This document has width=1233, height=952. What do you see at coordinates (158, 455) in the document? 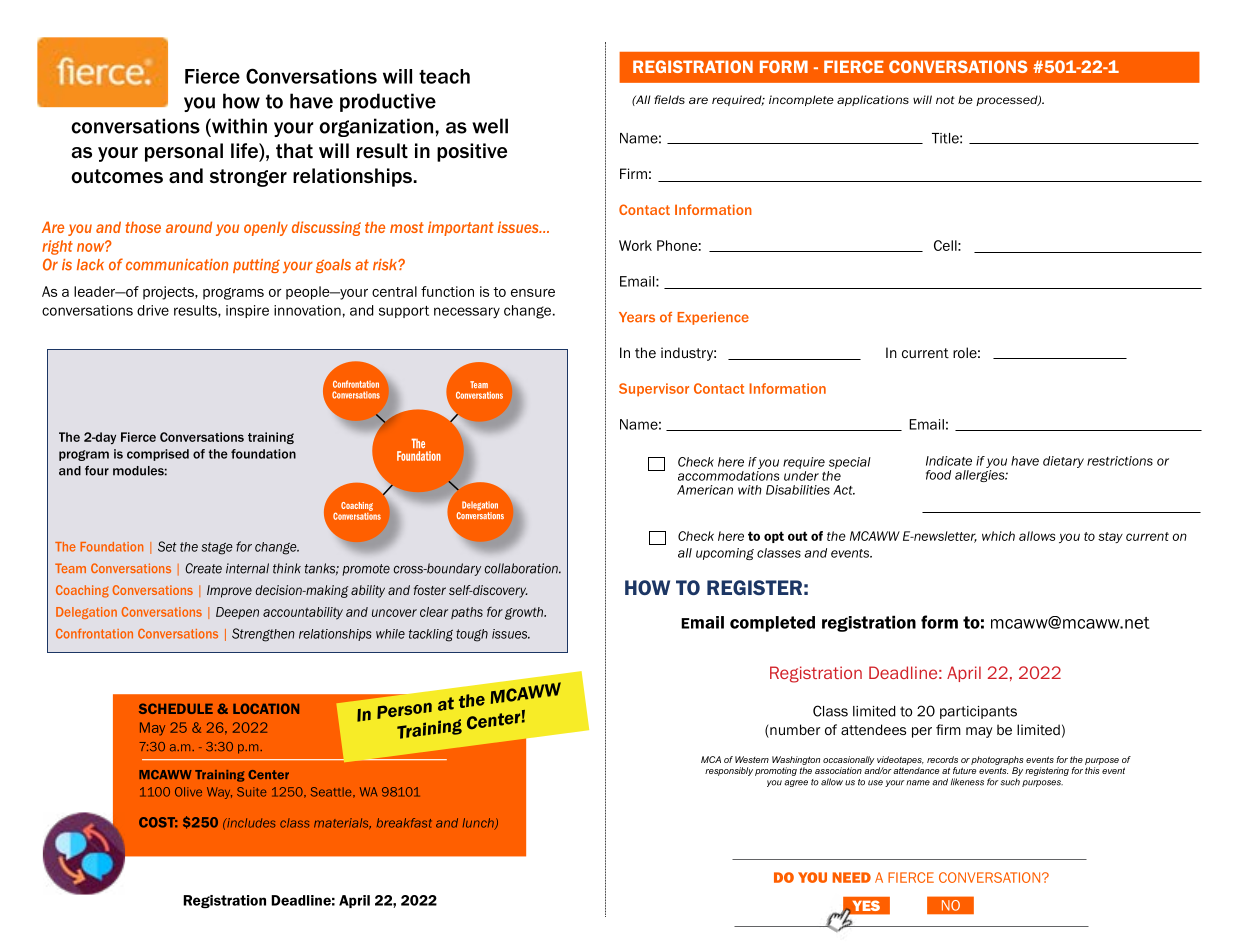
I see `comprised` at bounding box center [158, 455].
